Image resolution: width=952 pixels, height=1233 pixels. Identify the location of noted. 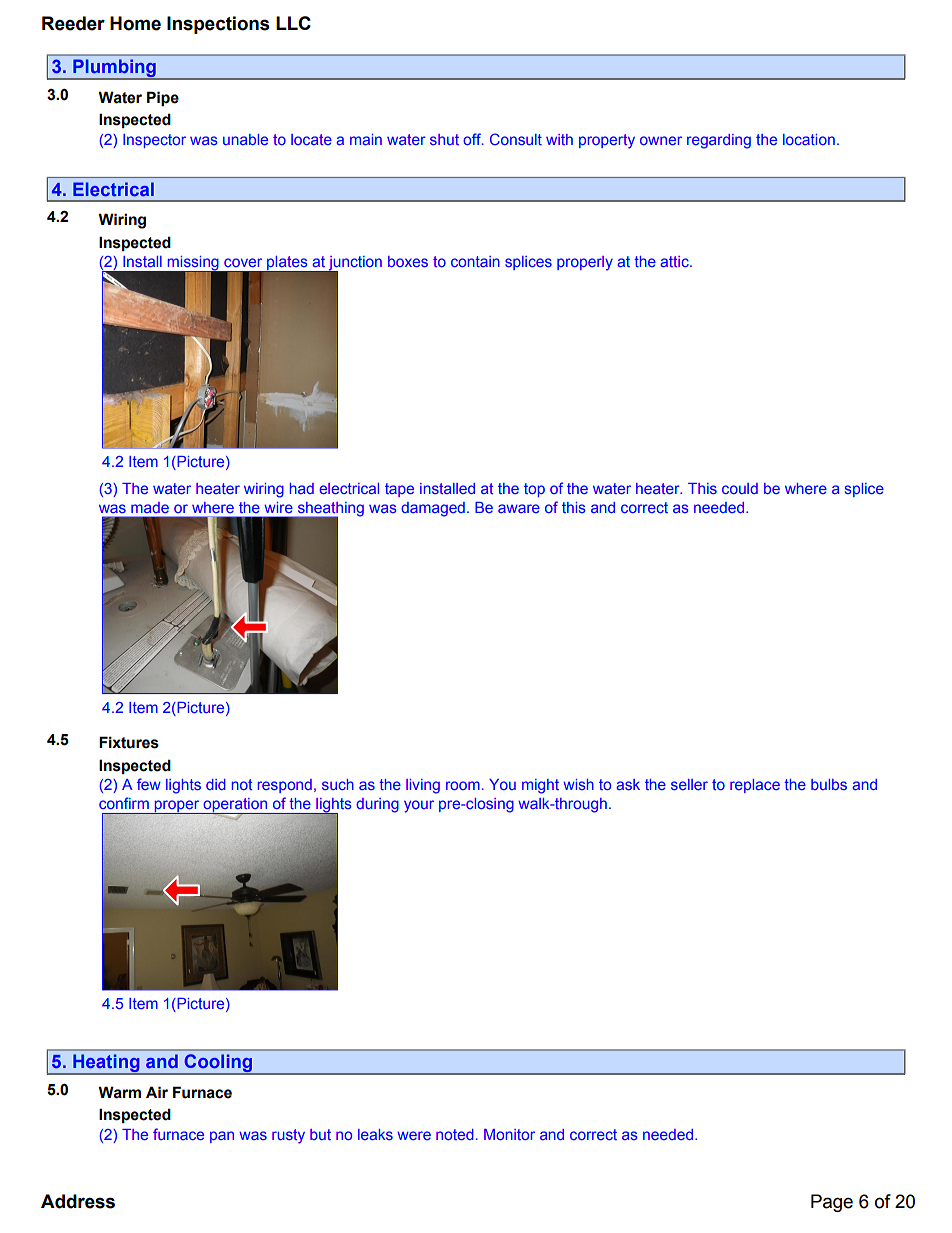
(455, 1134).
